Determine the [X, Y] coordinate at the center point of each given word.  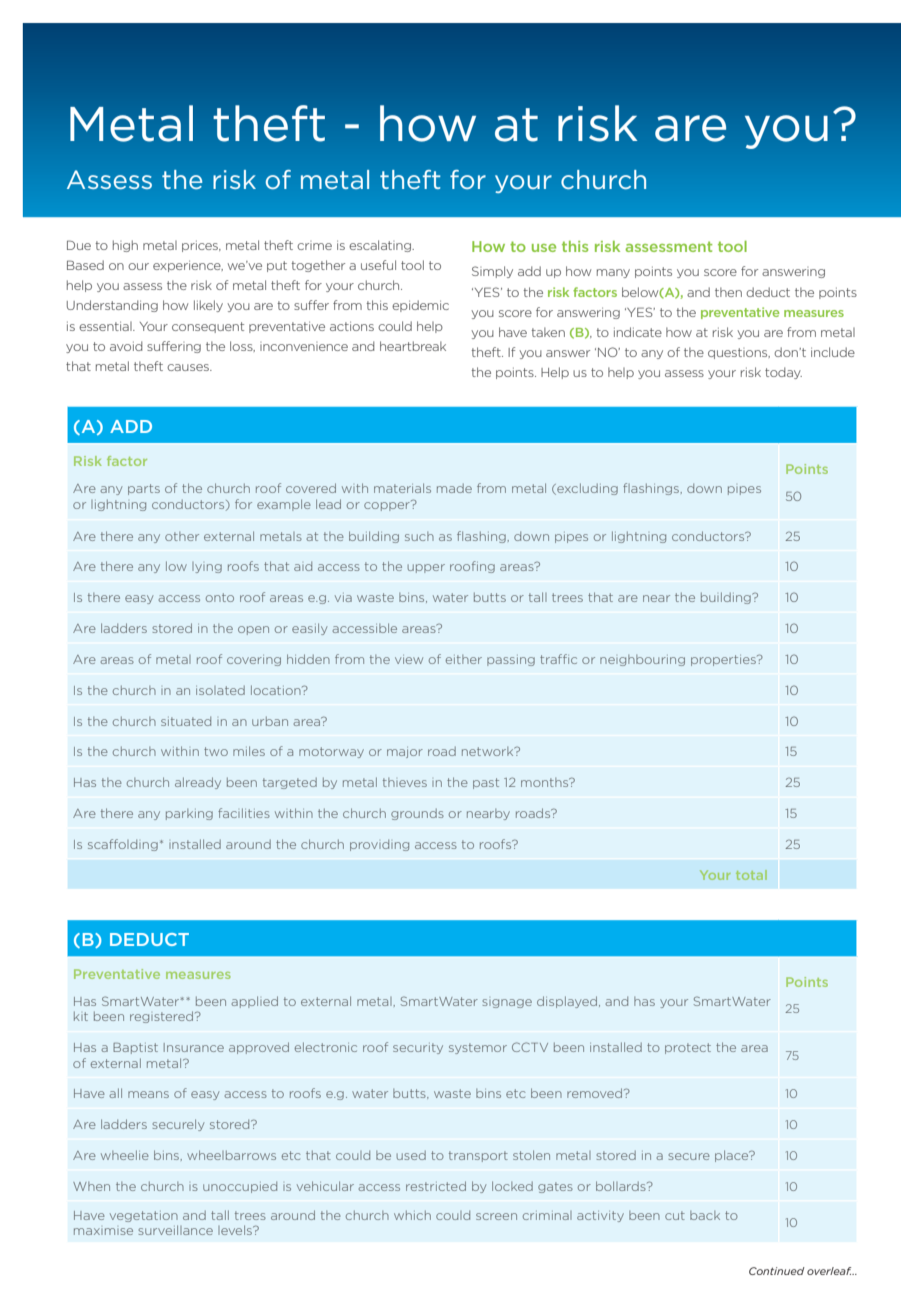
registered [163, 1017]
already [198, 783]
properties [724, 660]
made [454, 488]
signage [507, 1003]
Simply [492, 272]
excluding [586, 489]
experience [188, 266]
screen [496, 1216]
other [182, 536]
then [728, 292]
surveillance [176, 1230]
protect [688, 1048]
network [489, 751]
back [705, 1215]
